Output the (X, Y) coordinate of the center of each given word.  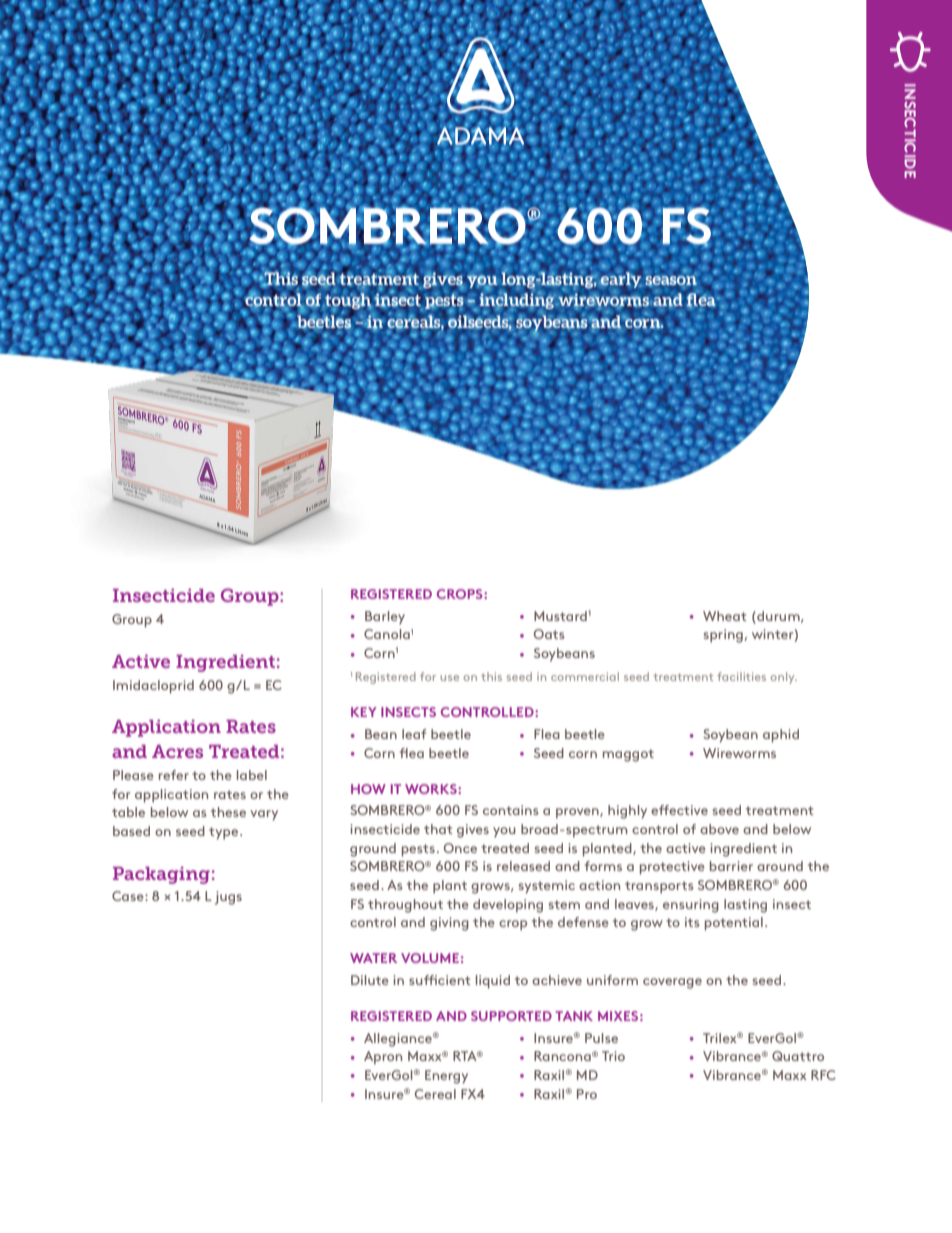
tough (347, 301)
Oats (549, 634)
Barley (385, 618)
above (719, 829)
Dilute (370, 980)
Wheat (724, 616)
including (517, 302)
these (228, 812)
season (671, 280)
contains (511, 810)
